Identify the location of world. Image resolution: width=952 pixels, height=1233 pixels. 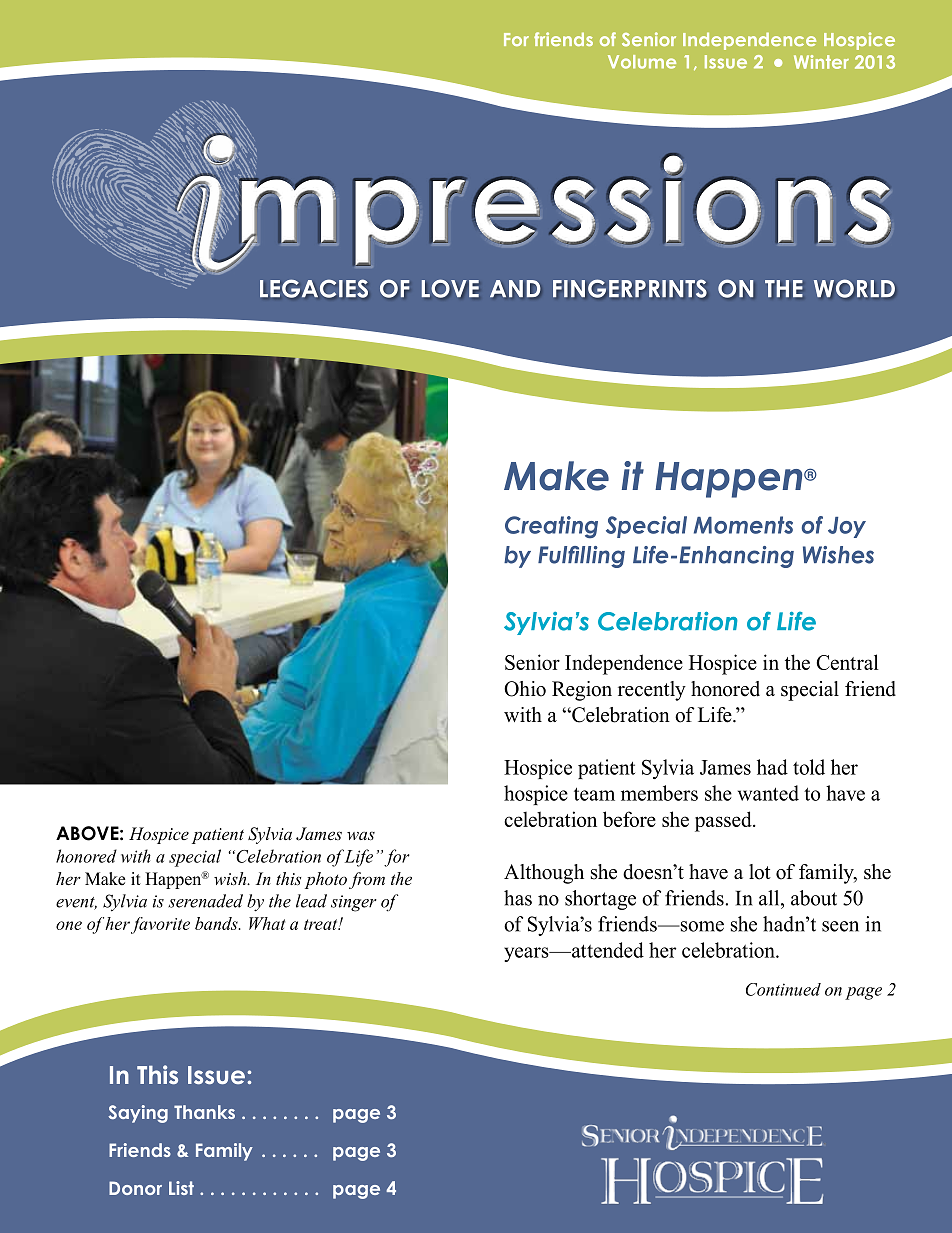
(854, 288).
